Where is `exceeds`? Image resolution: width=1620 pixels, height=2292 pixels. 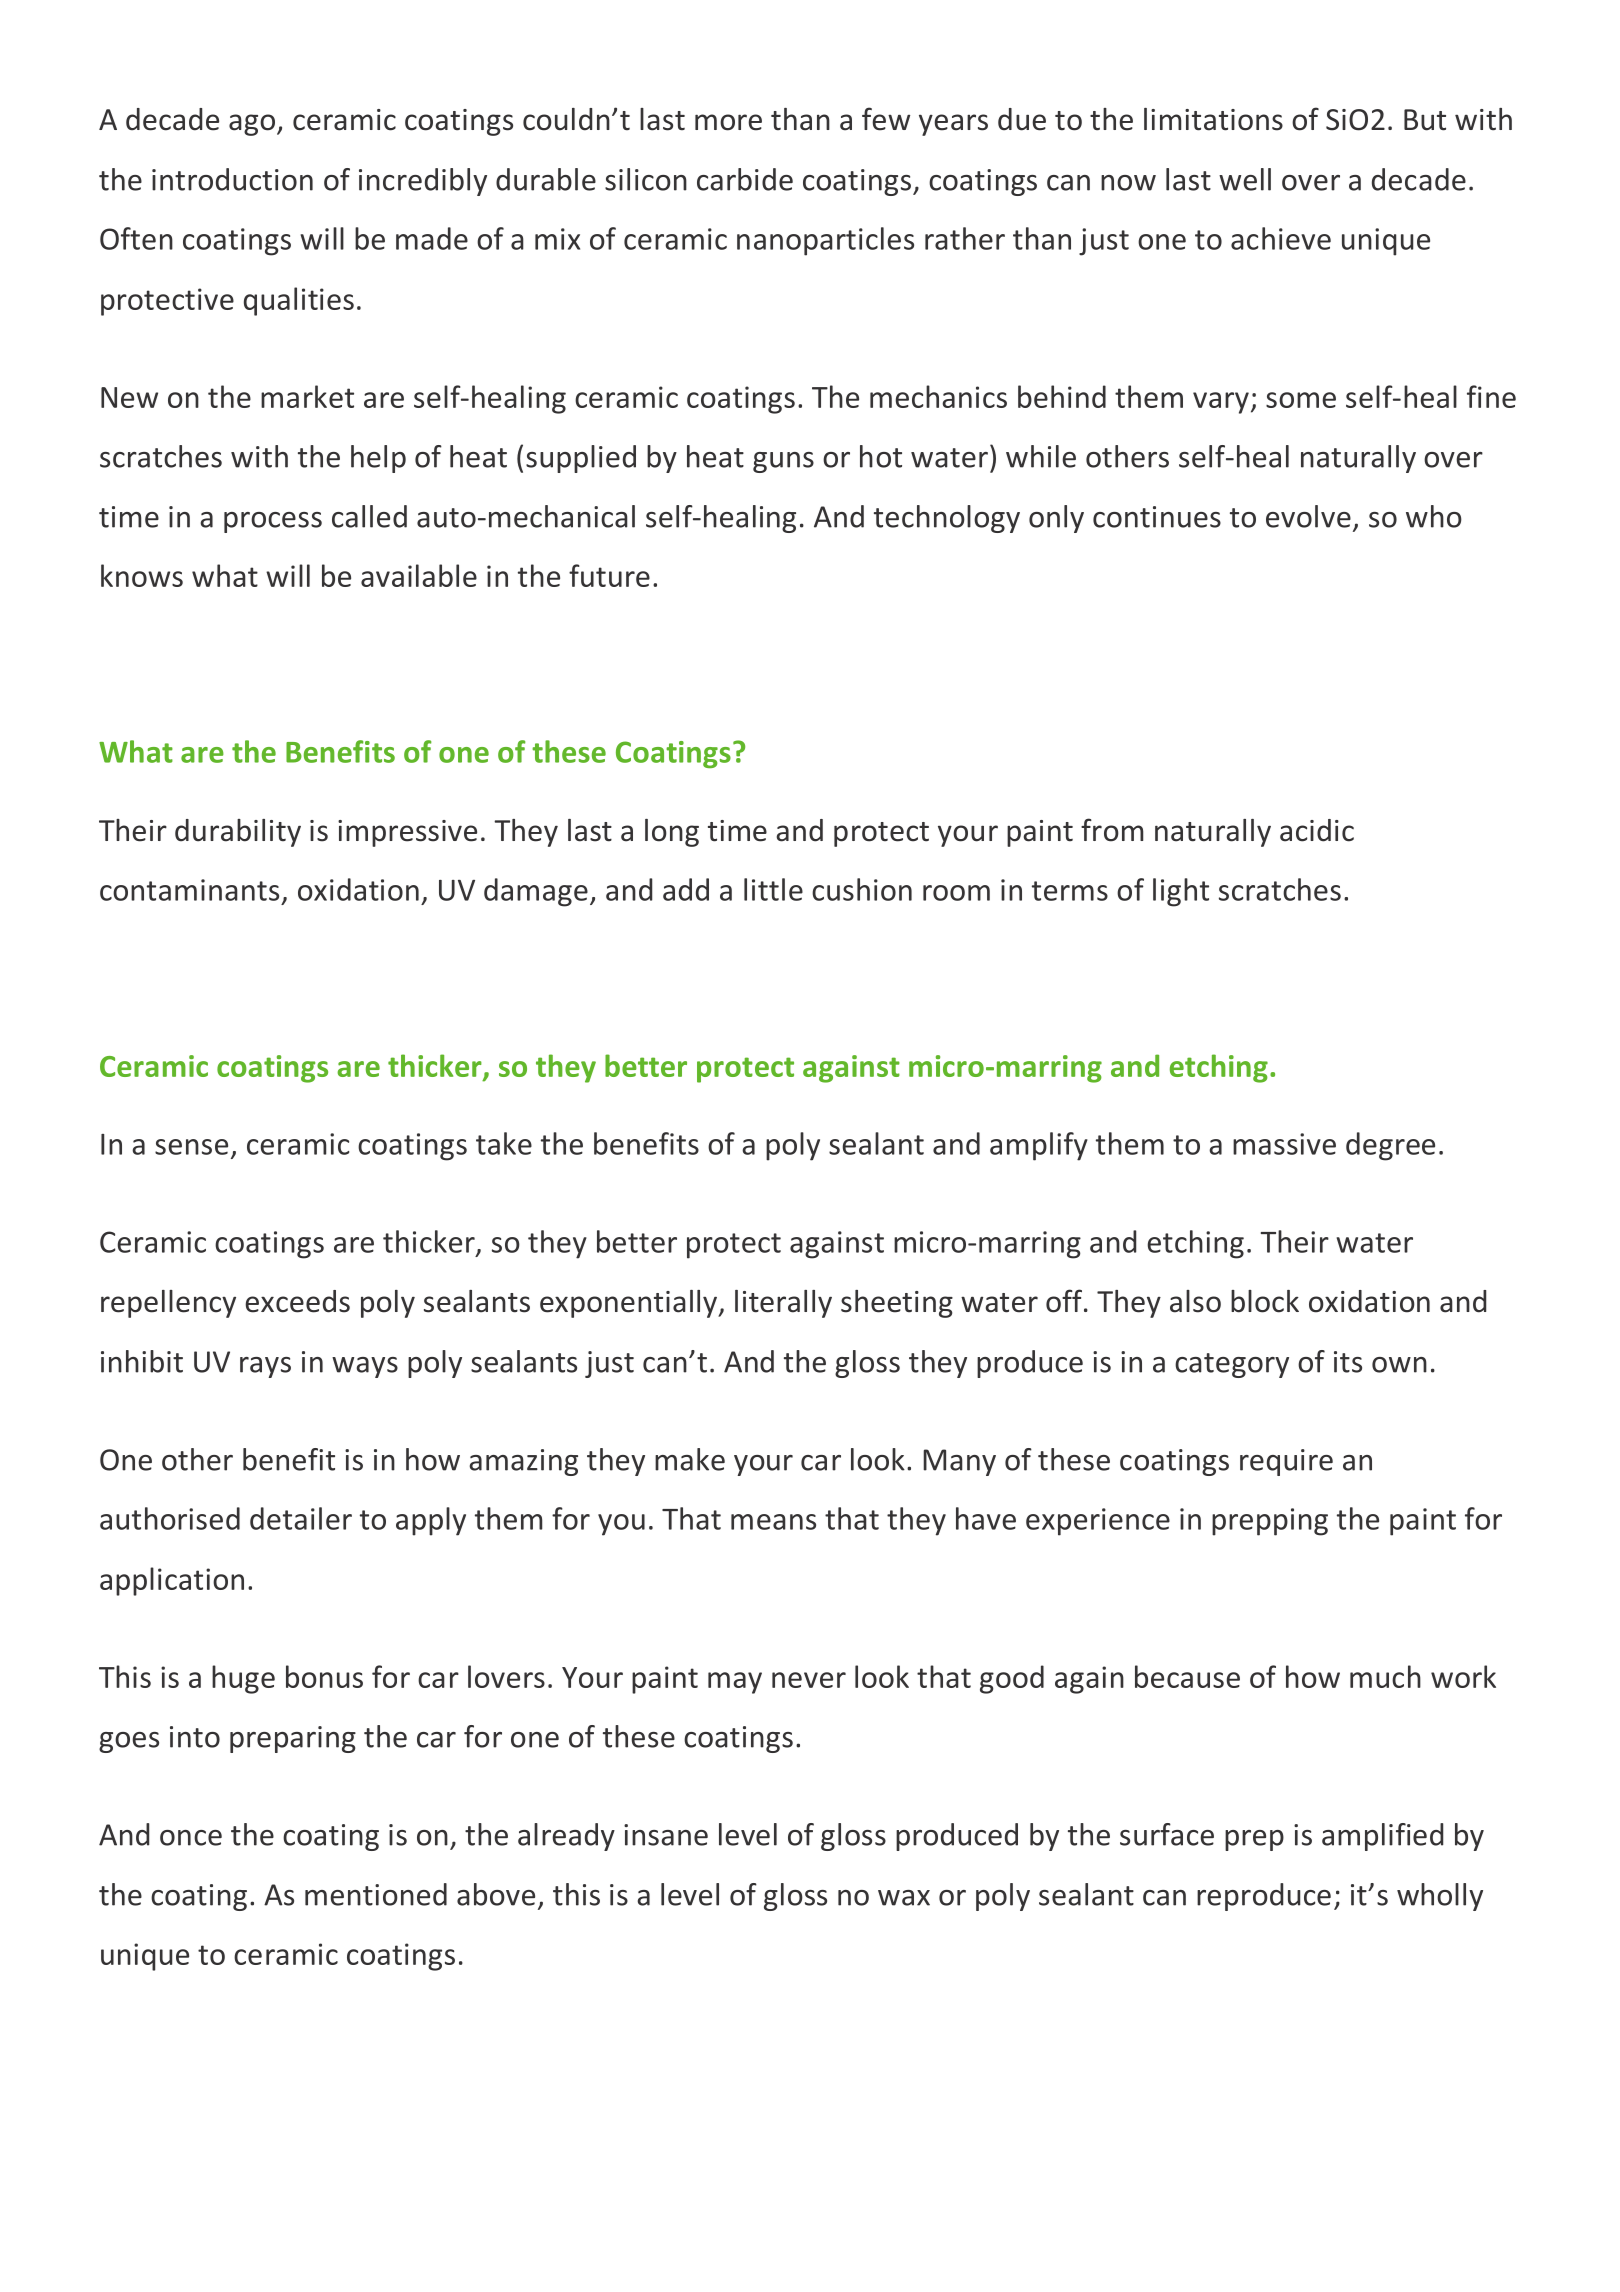 exceeds is located at coordinates (297, 1301).
